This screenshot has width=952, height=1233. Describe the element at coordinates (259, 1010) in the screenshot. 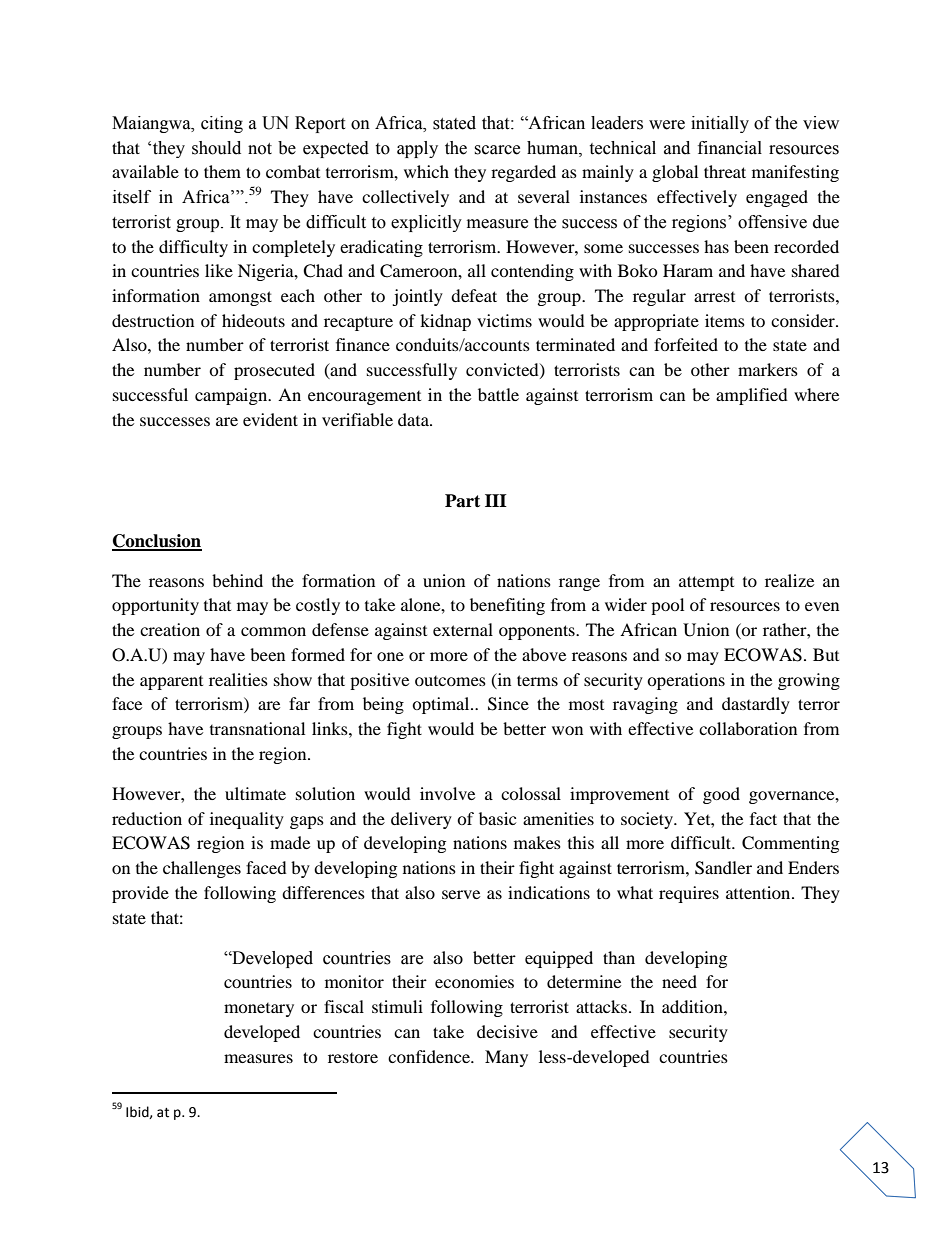

I see `monetary` at that location.
